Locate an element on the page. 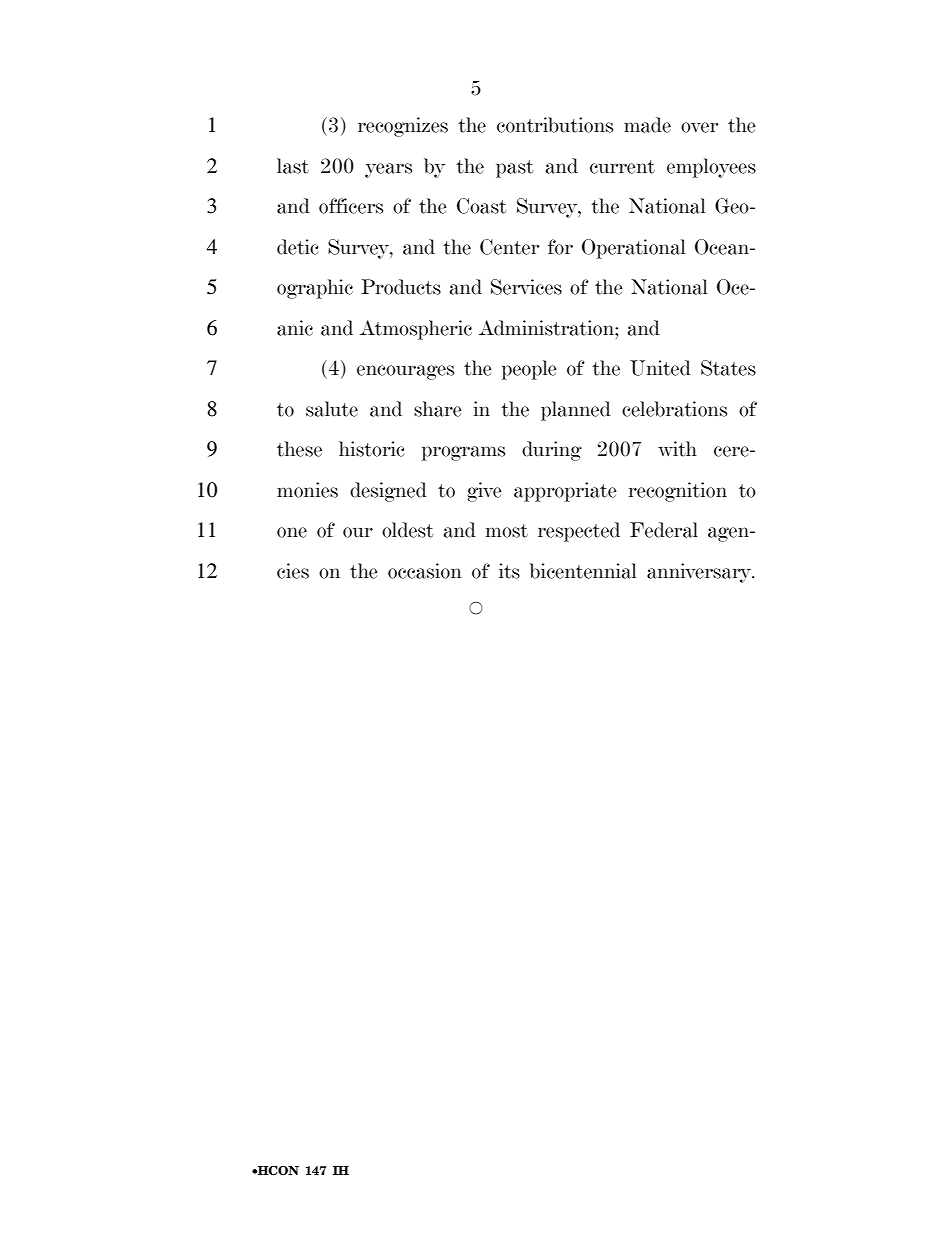  Center is located at coordinates (509, 247).
